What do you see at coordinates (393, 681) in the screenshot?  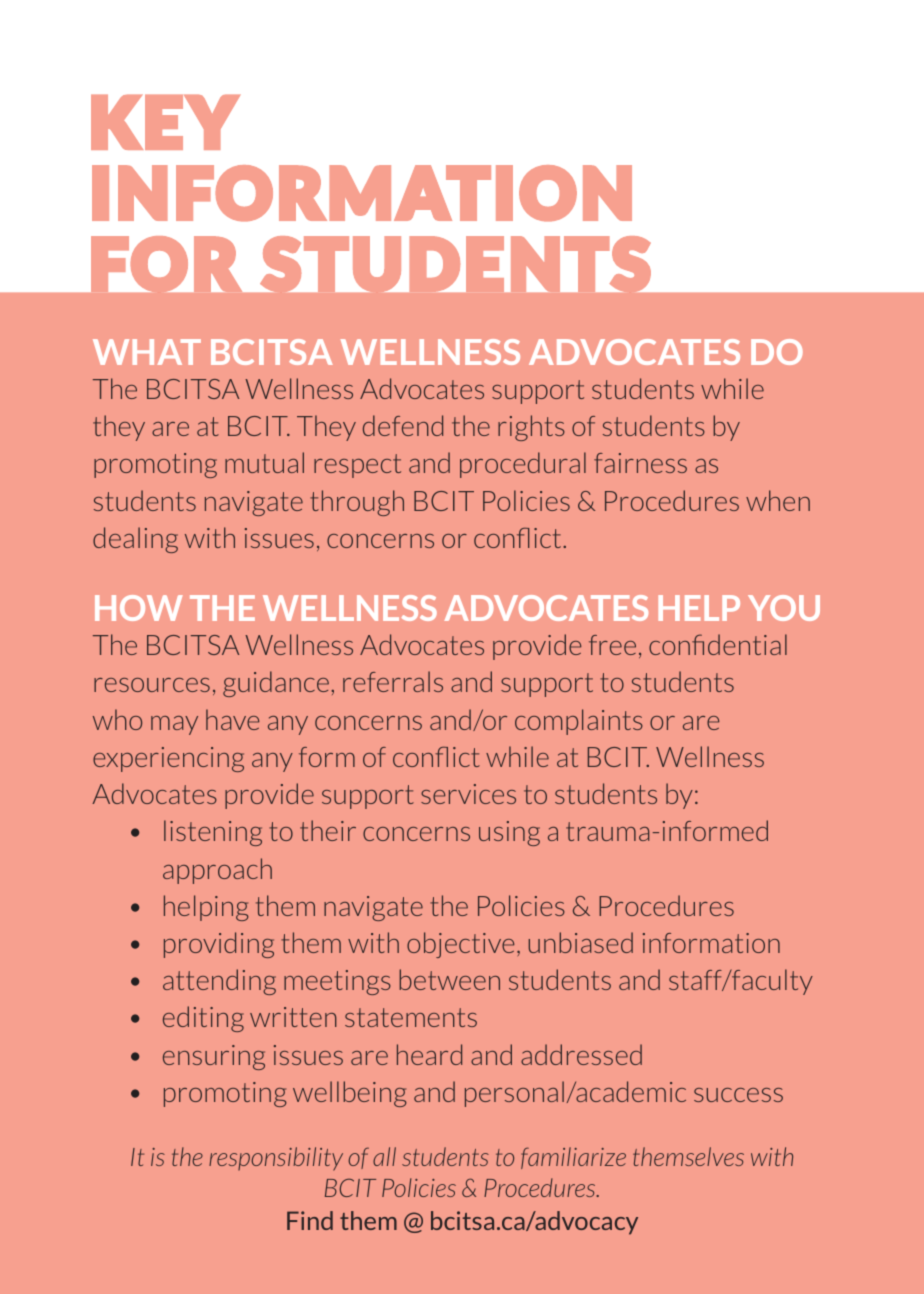 I see `referrals` at bounding box center [393, 681].
